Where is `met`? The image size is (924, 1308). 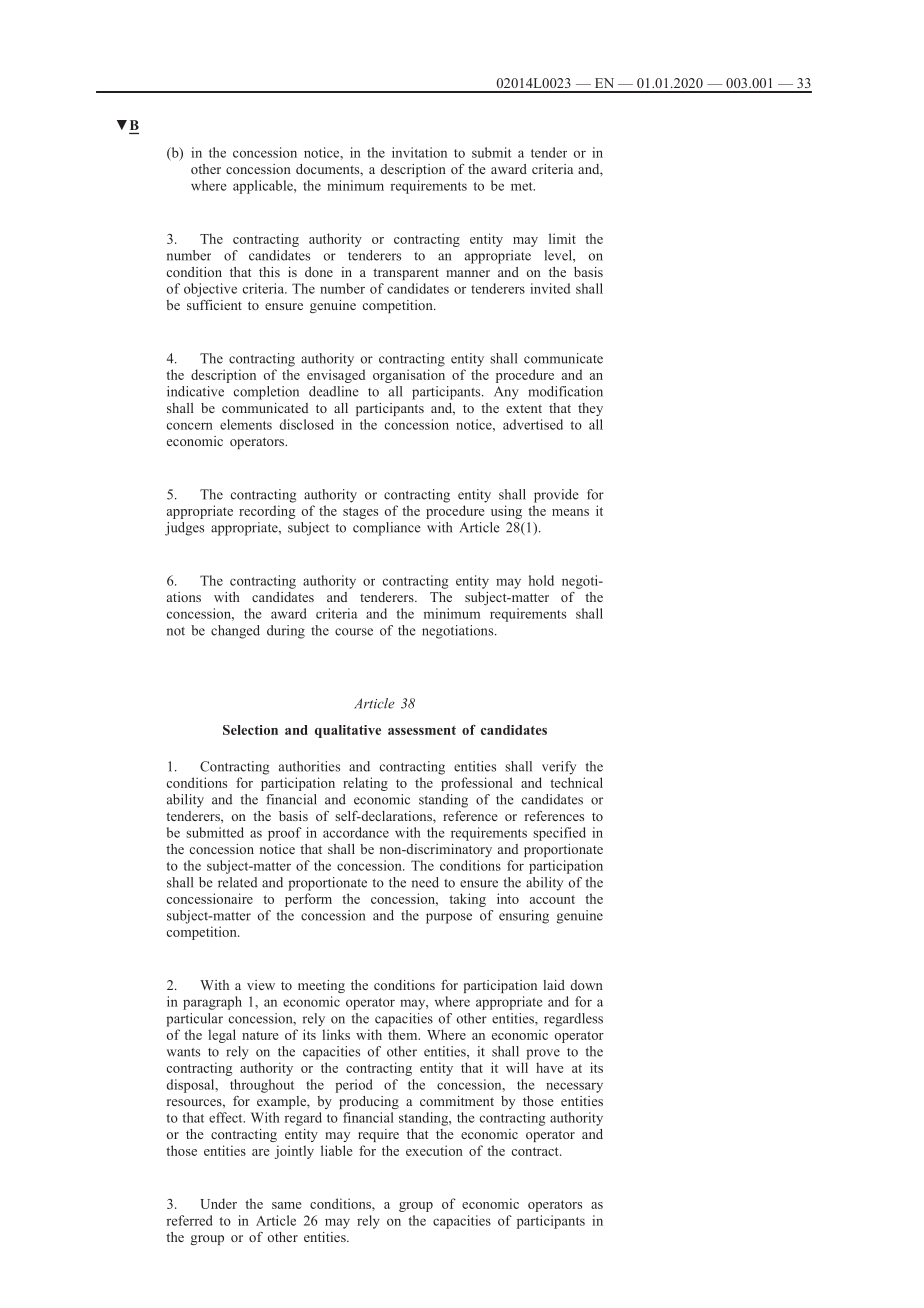
met is located at coordinates (523, 186).
